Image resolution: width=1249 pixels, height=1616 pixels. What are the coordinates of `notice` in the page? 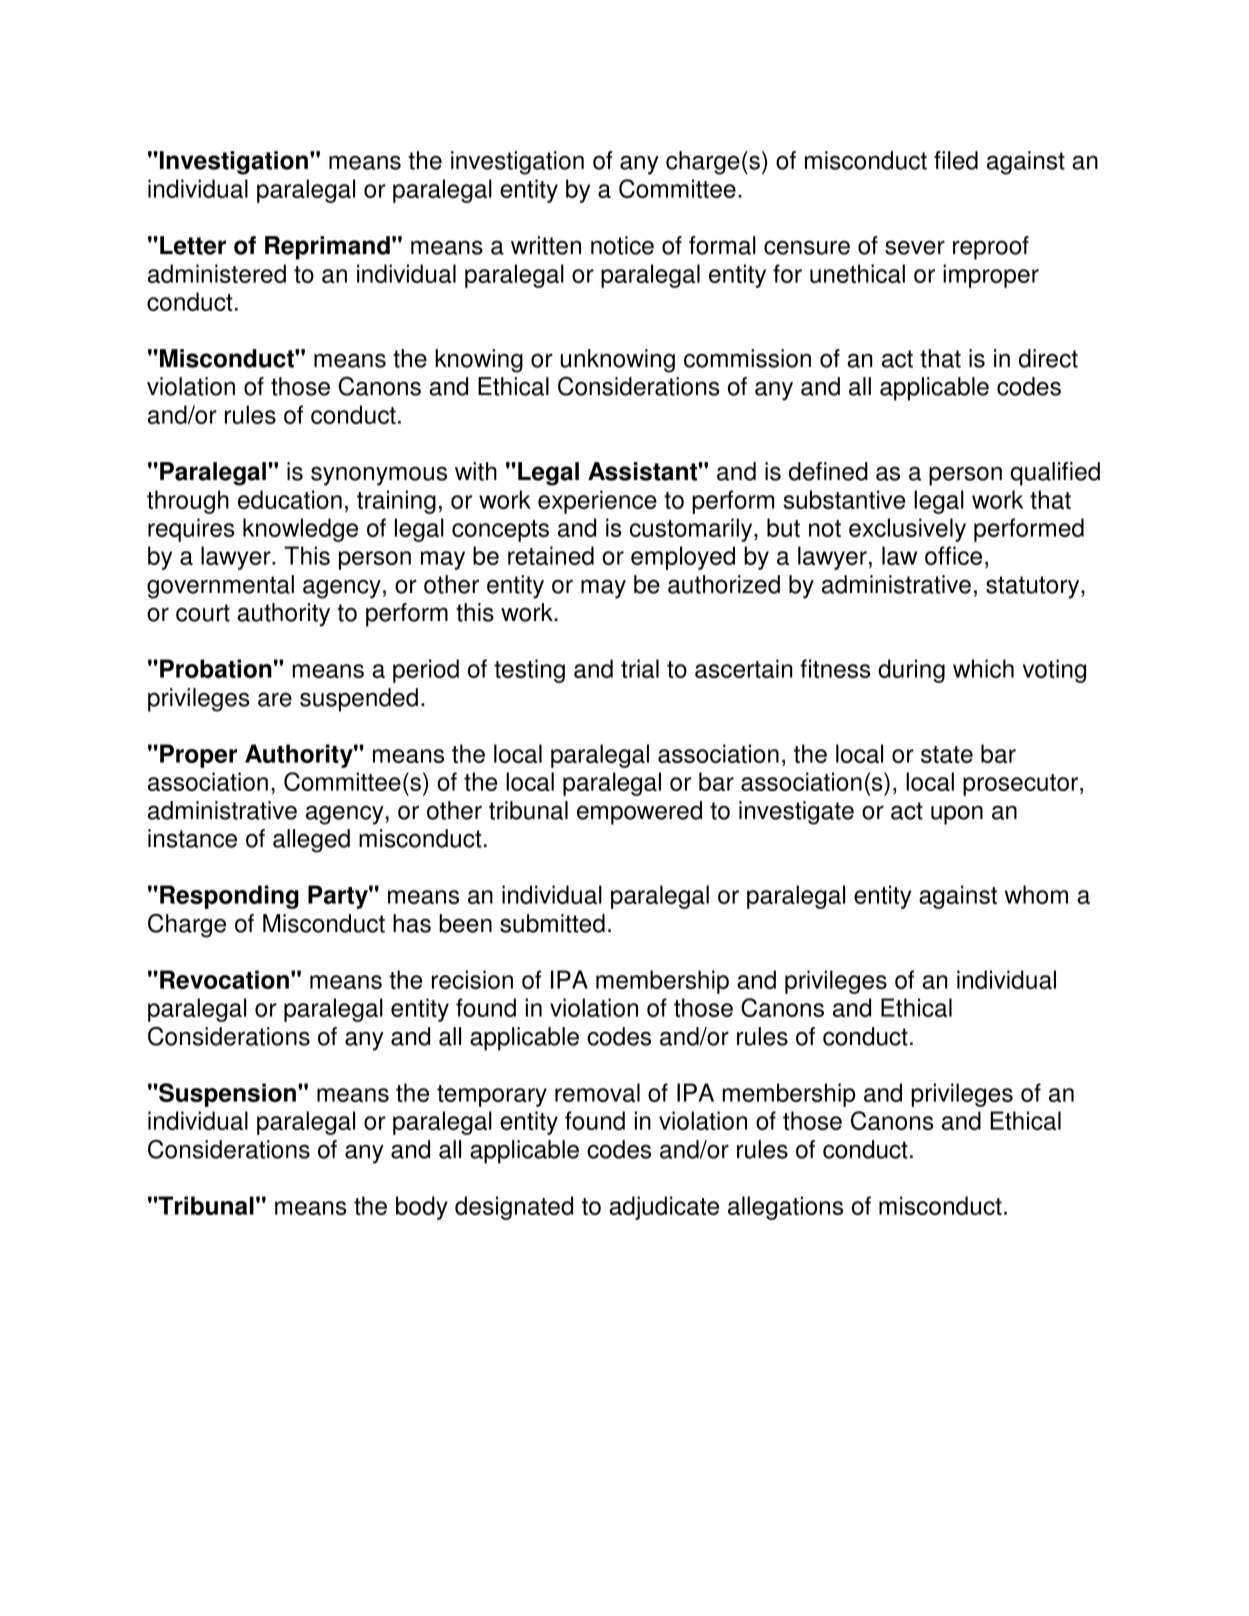 It's located at (622, 245).
